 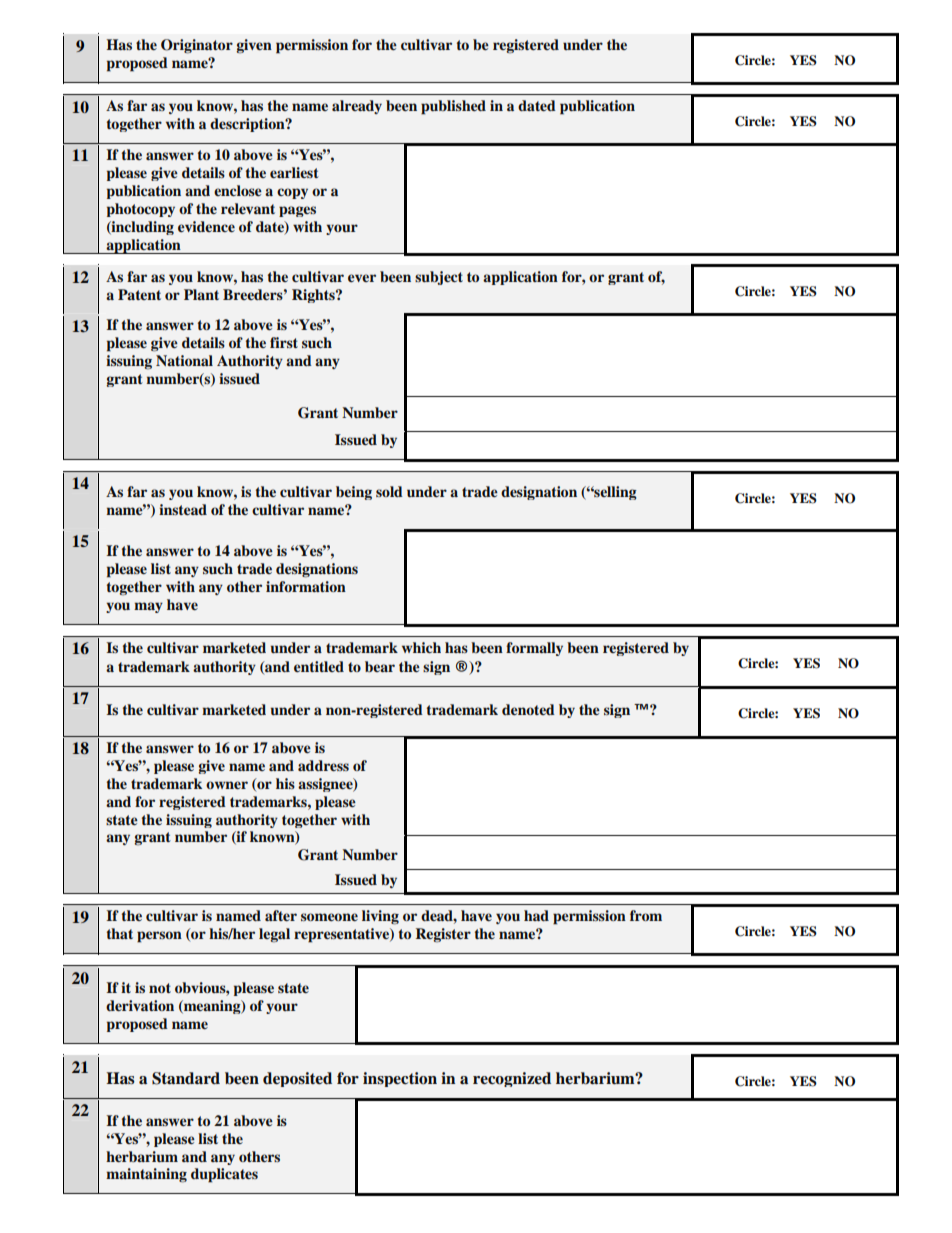 What do you see at coordinates (148, 607) in the screenshot?
I see `may` at bounding box center [148, 607].
